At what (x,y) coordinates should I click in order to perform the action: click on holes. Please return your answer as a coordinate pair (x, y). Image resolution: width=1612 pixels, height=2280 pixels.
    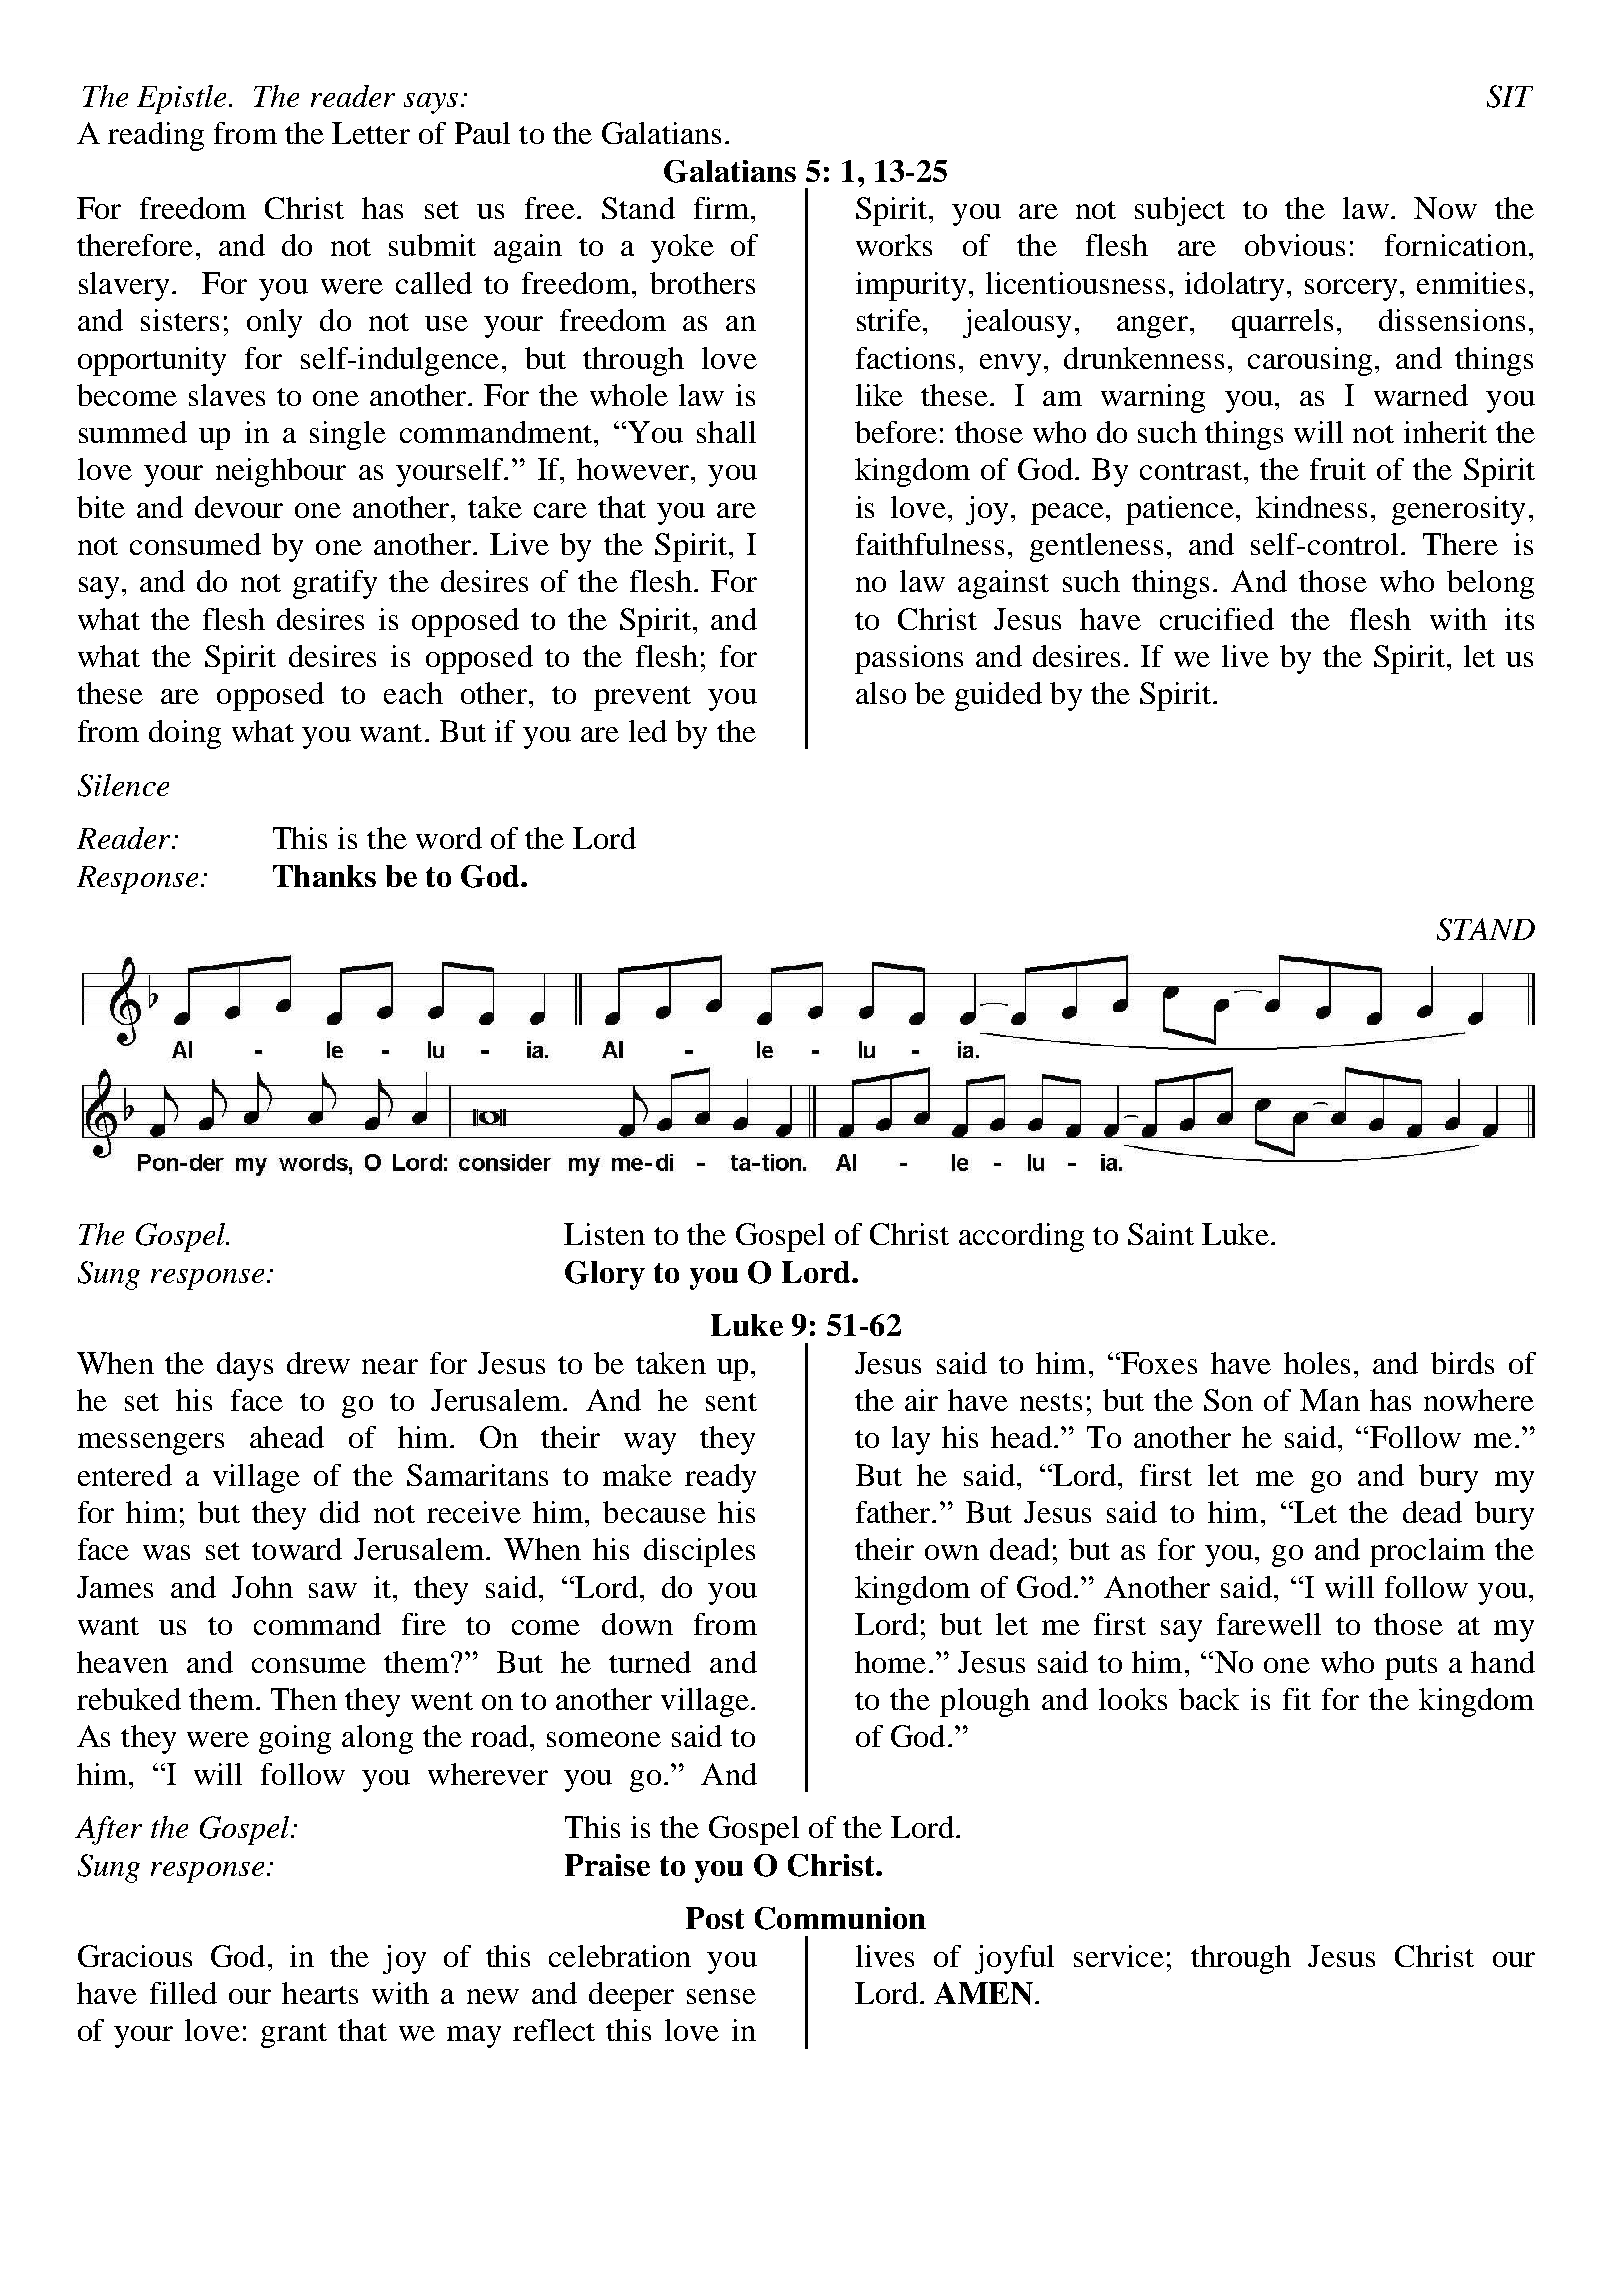
    Looking at the image, I should click on (1317, 1363).
